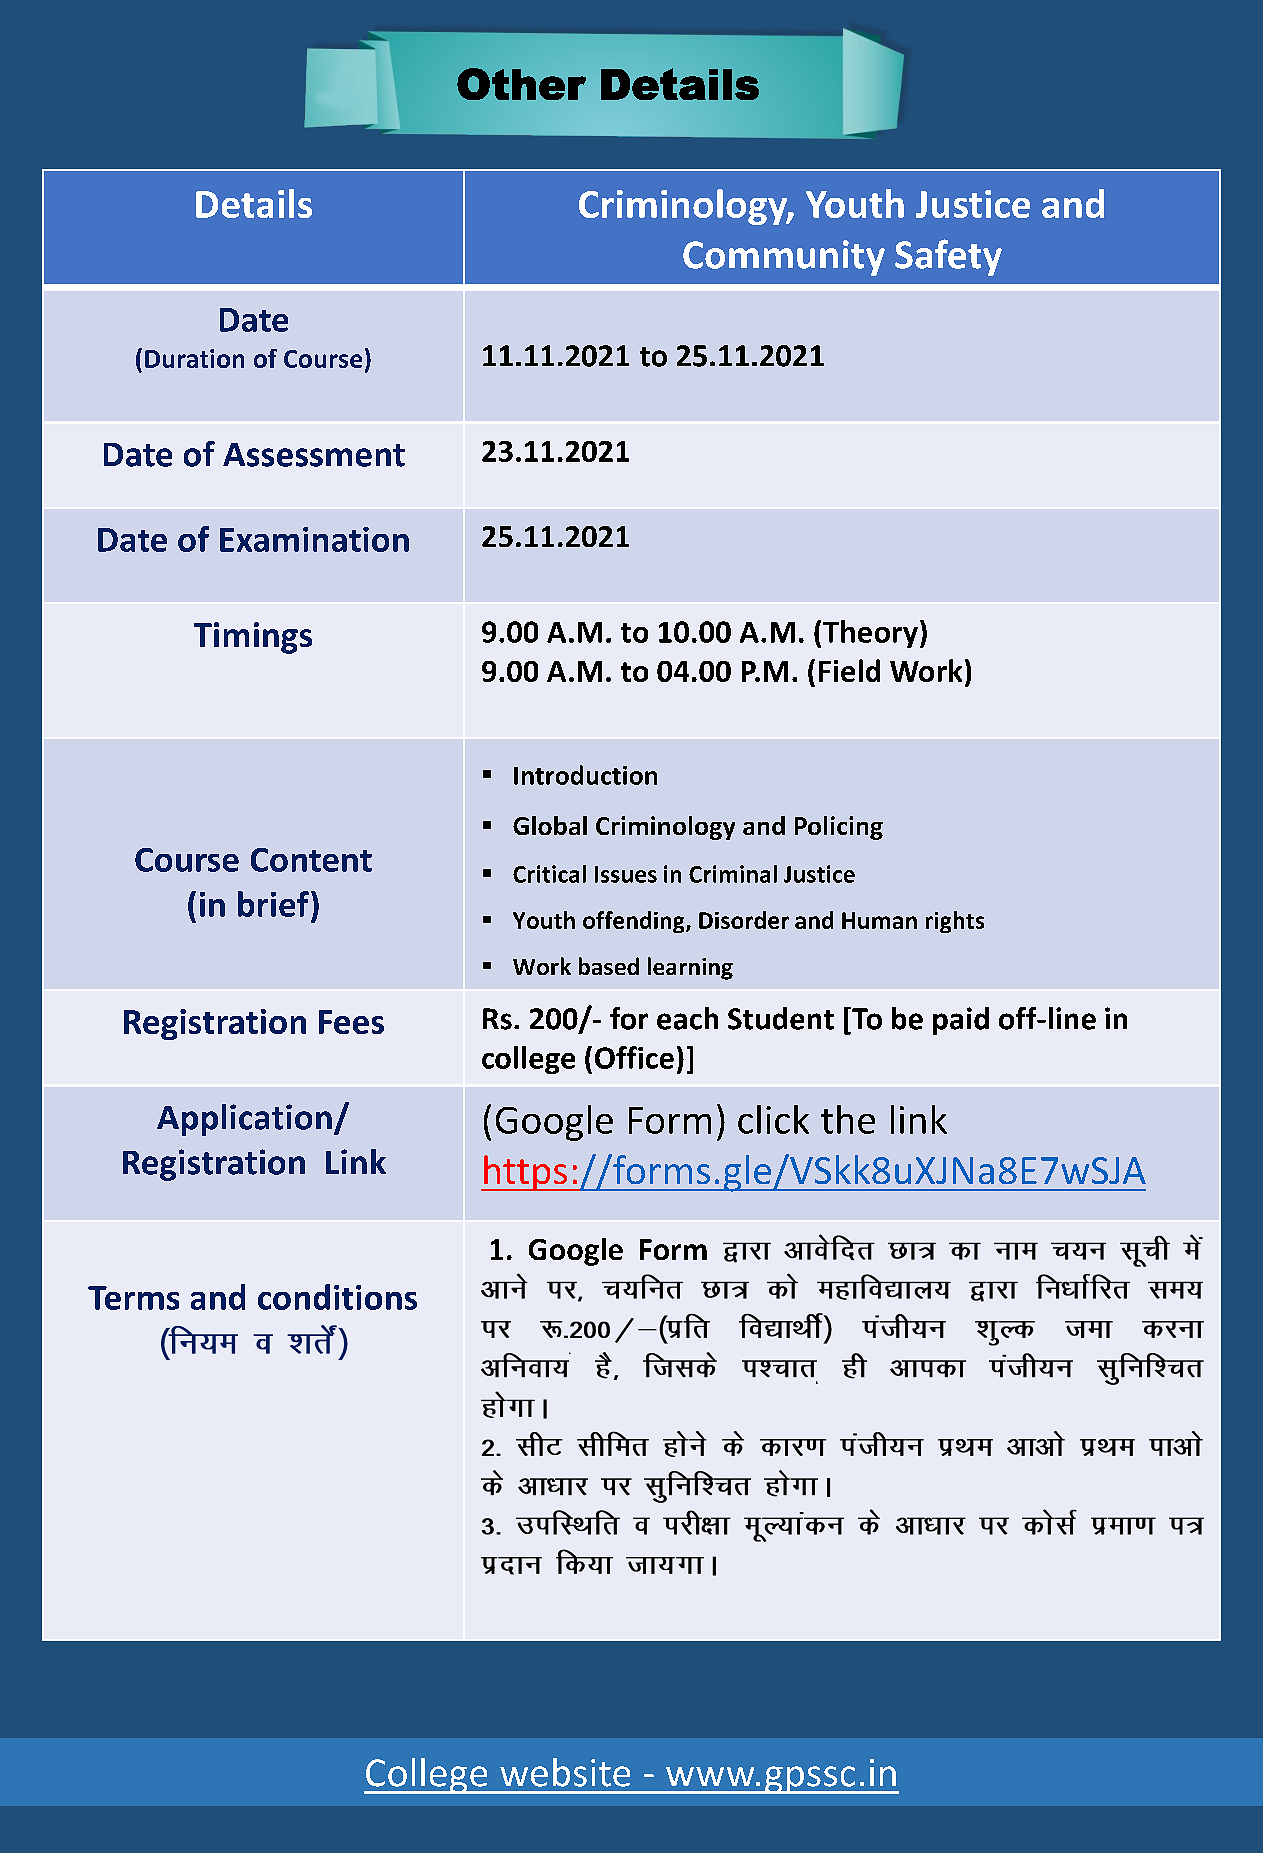 The height and width of the screenshot is (1853, 1263). Describe the element at coordinates (634, 1057) in the screenshot. I see `Office` at that location.
